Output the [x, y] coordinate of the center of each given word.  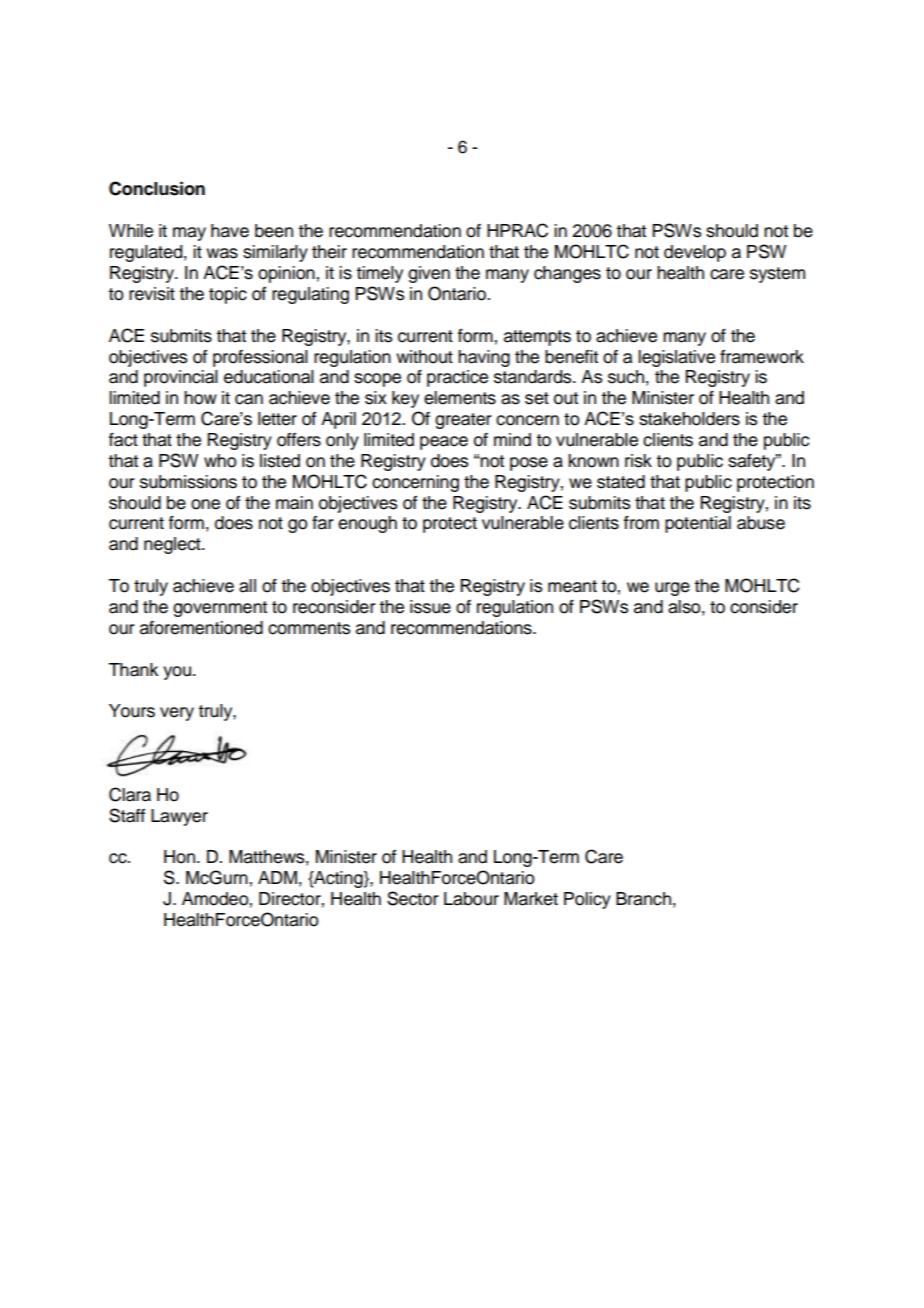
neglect [173, 545]
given [429, 274]
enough [367, 524]
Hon [181, 857]
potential [698, 524]
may [189, 234]
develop [695, 253]
